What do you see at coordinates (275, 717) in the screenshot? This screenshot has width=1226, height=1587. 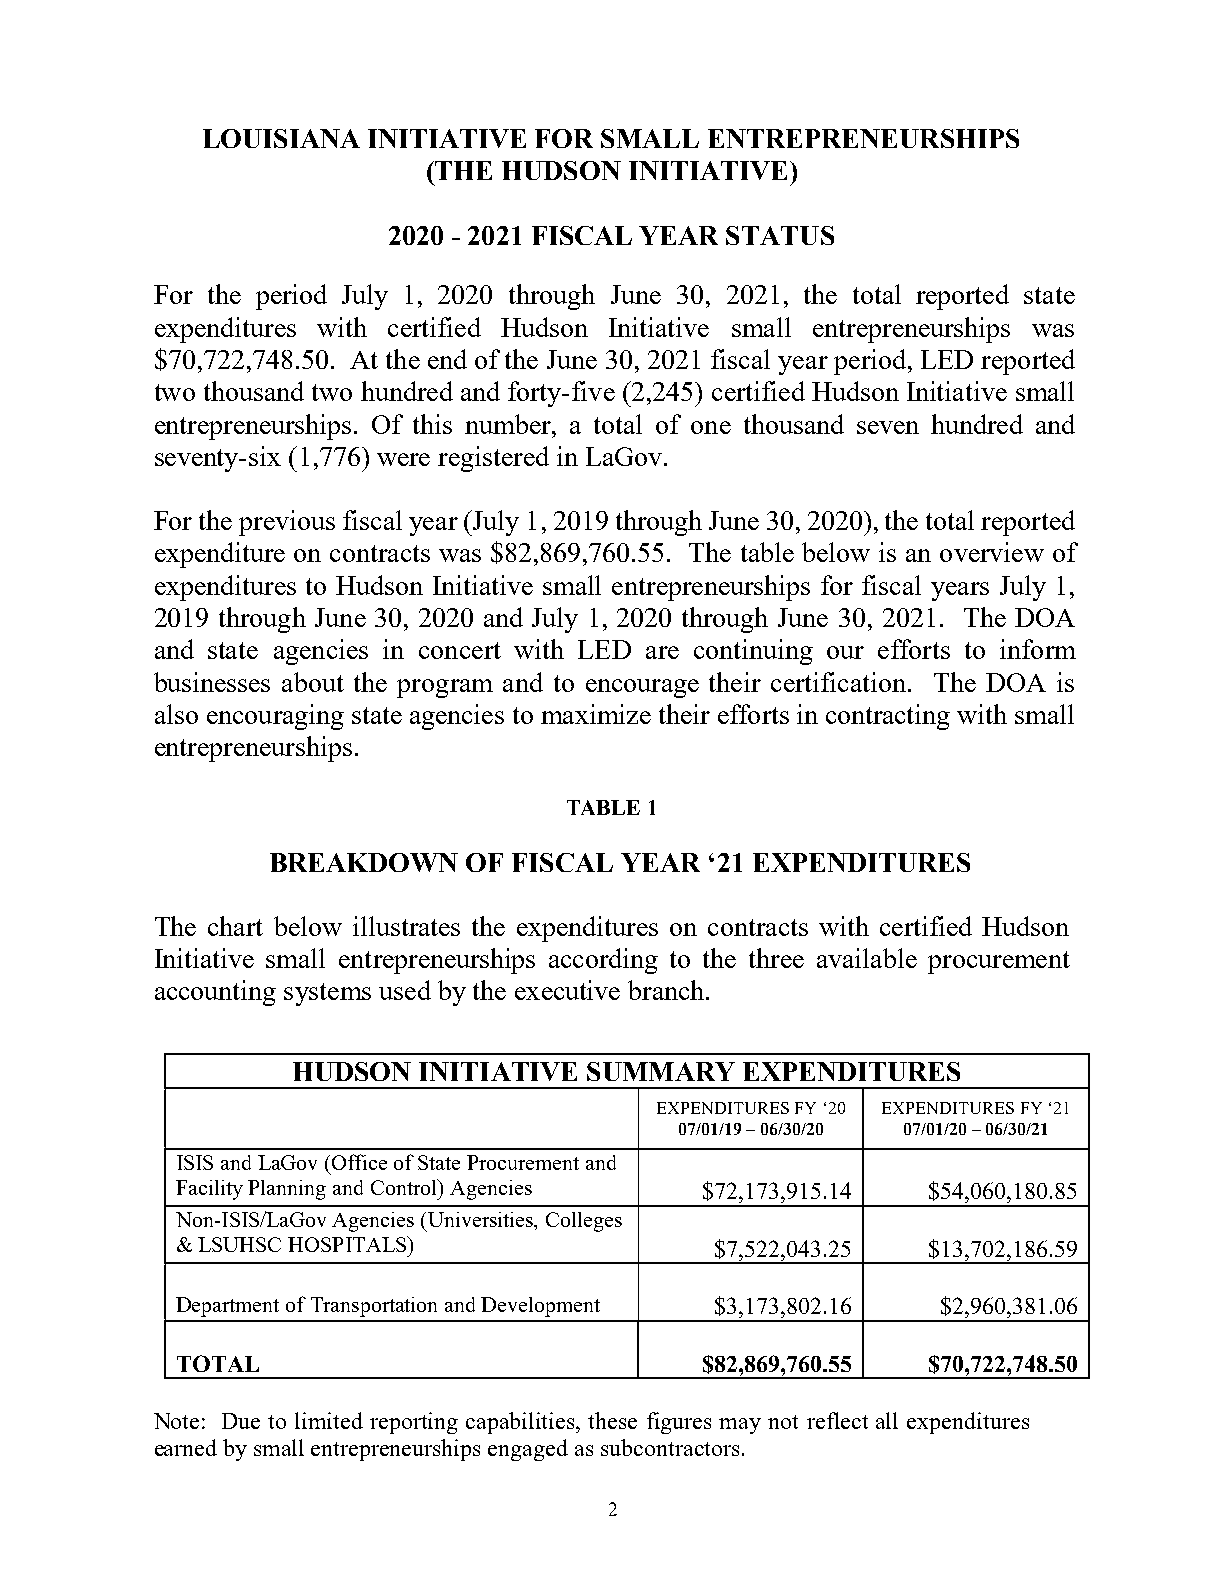 I see `encouraging` at bounding box center [275, 717].
